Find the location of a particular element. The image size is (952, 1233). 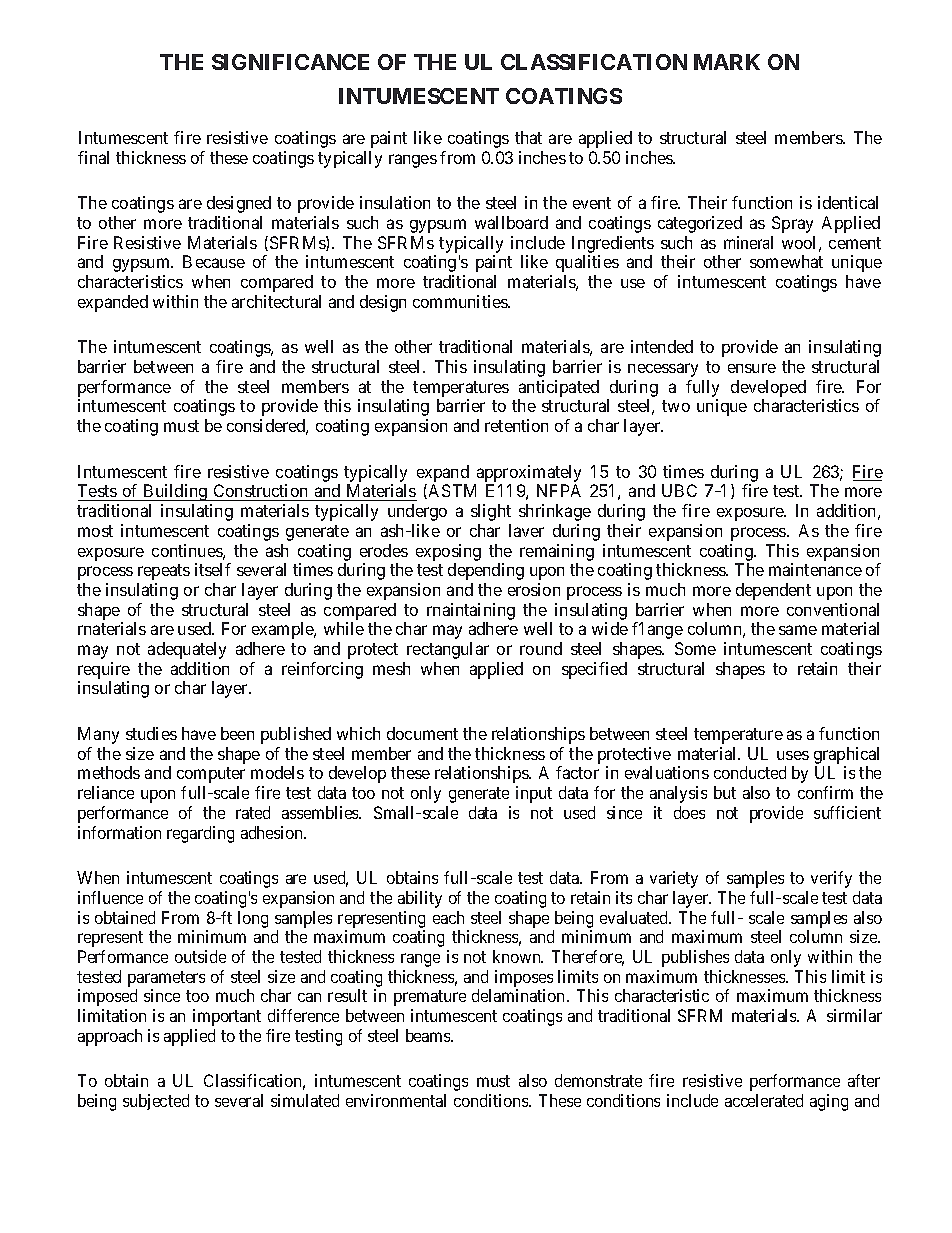

that is located at coordinates (528, 137).
